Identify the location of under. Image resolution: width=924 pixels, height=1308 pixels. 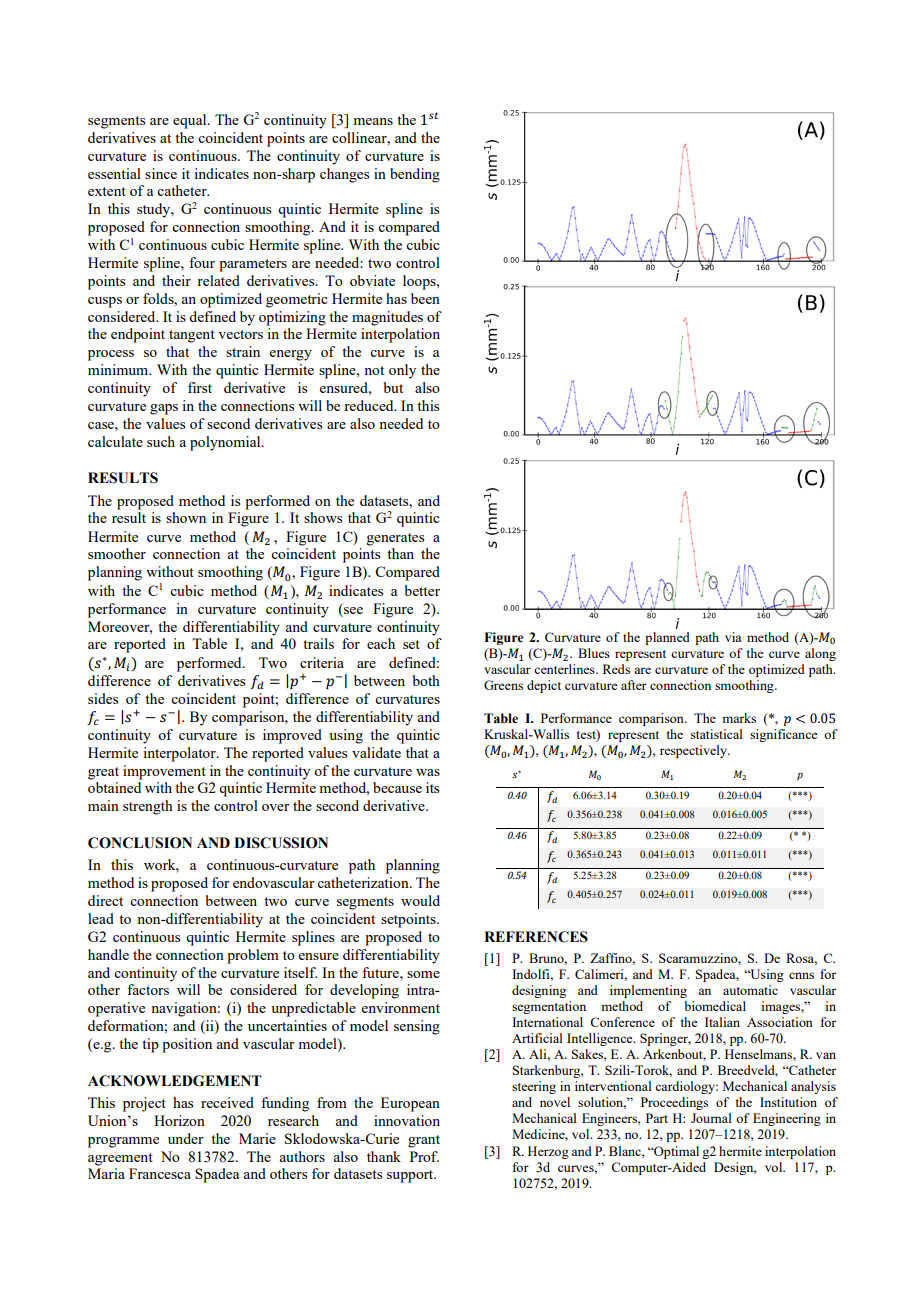
(186, 1138).
